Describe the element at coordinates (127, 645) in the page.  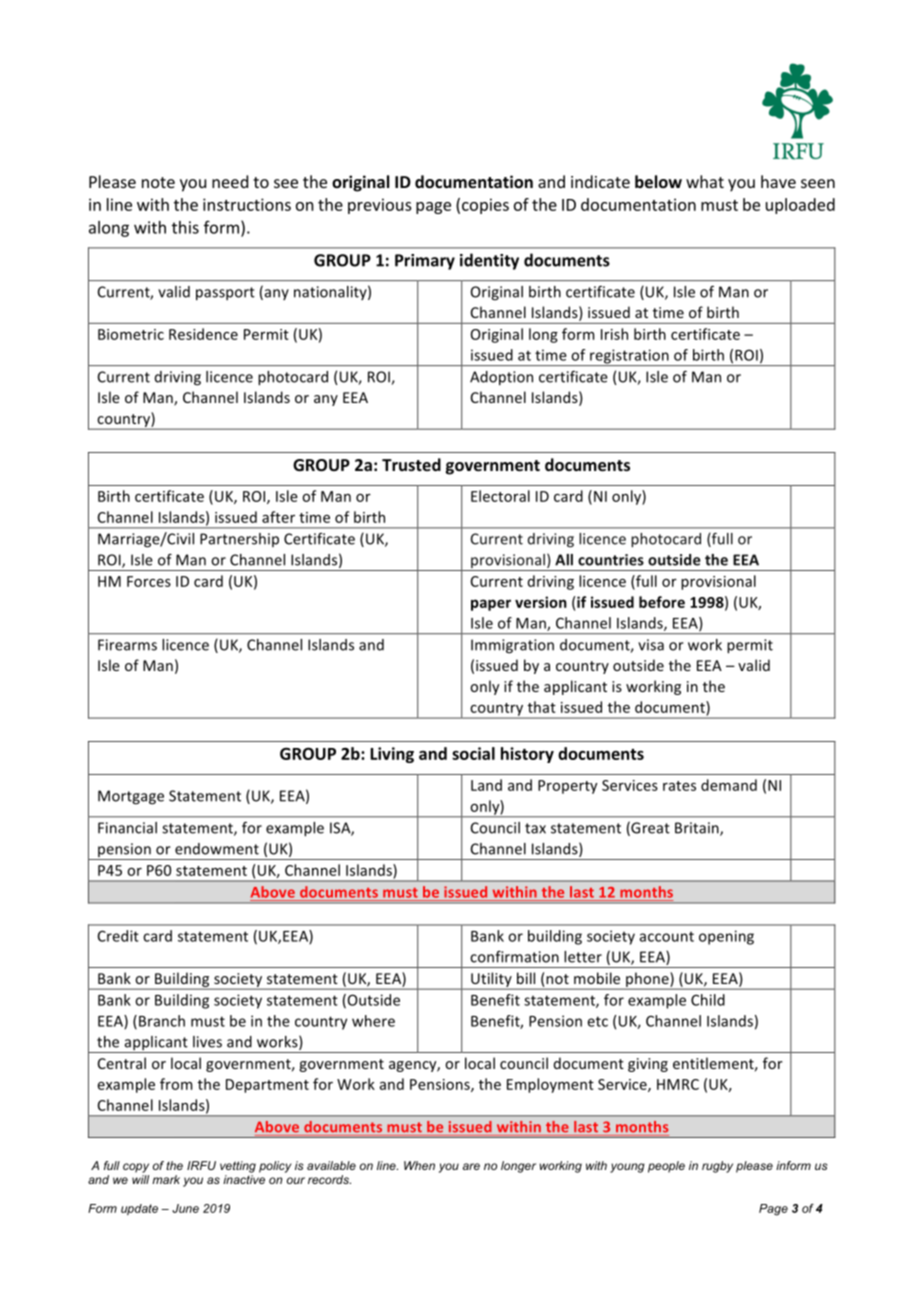
I see `Firearms` at that location.
